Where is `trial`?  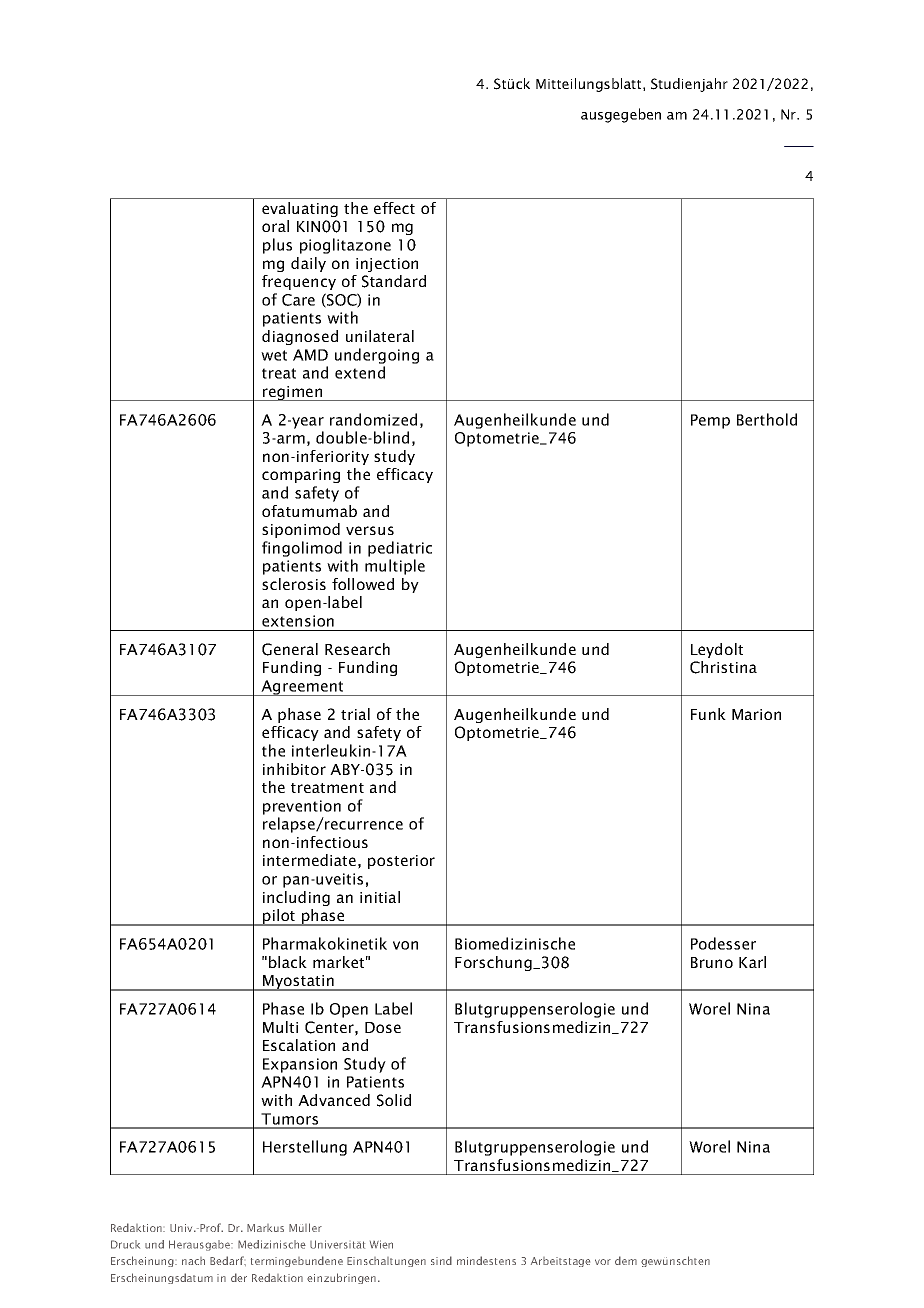 trial is located at coordinates (355, 714).
